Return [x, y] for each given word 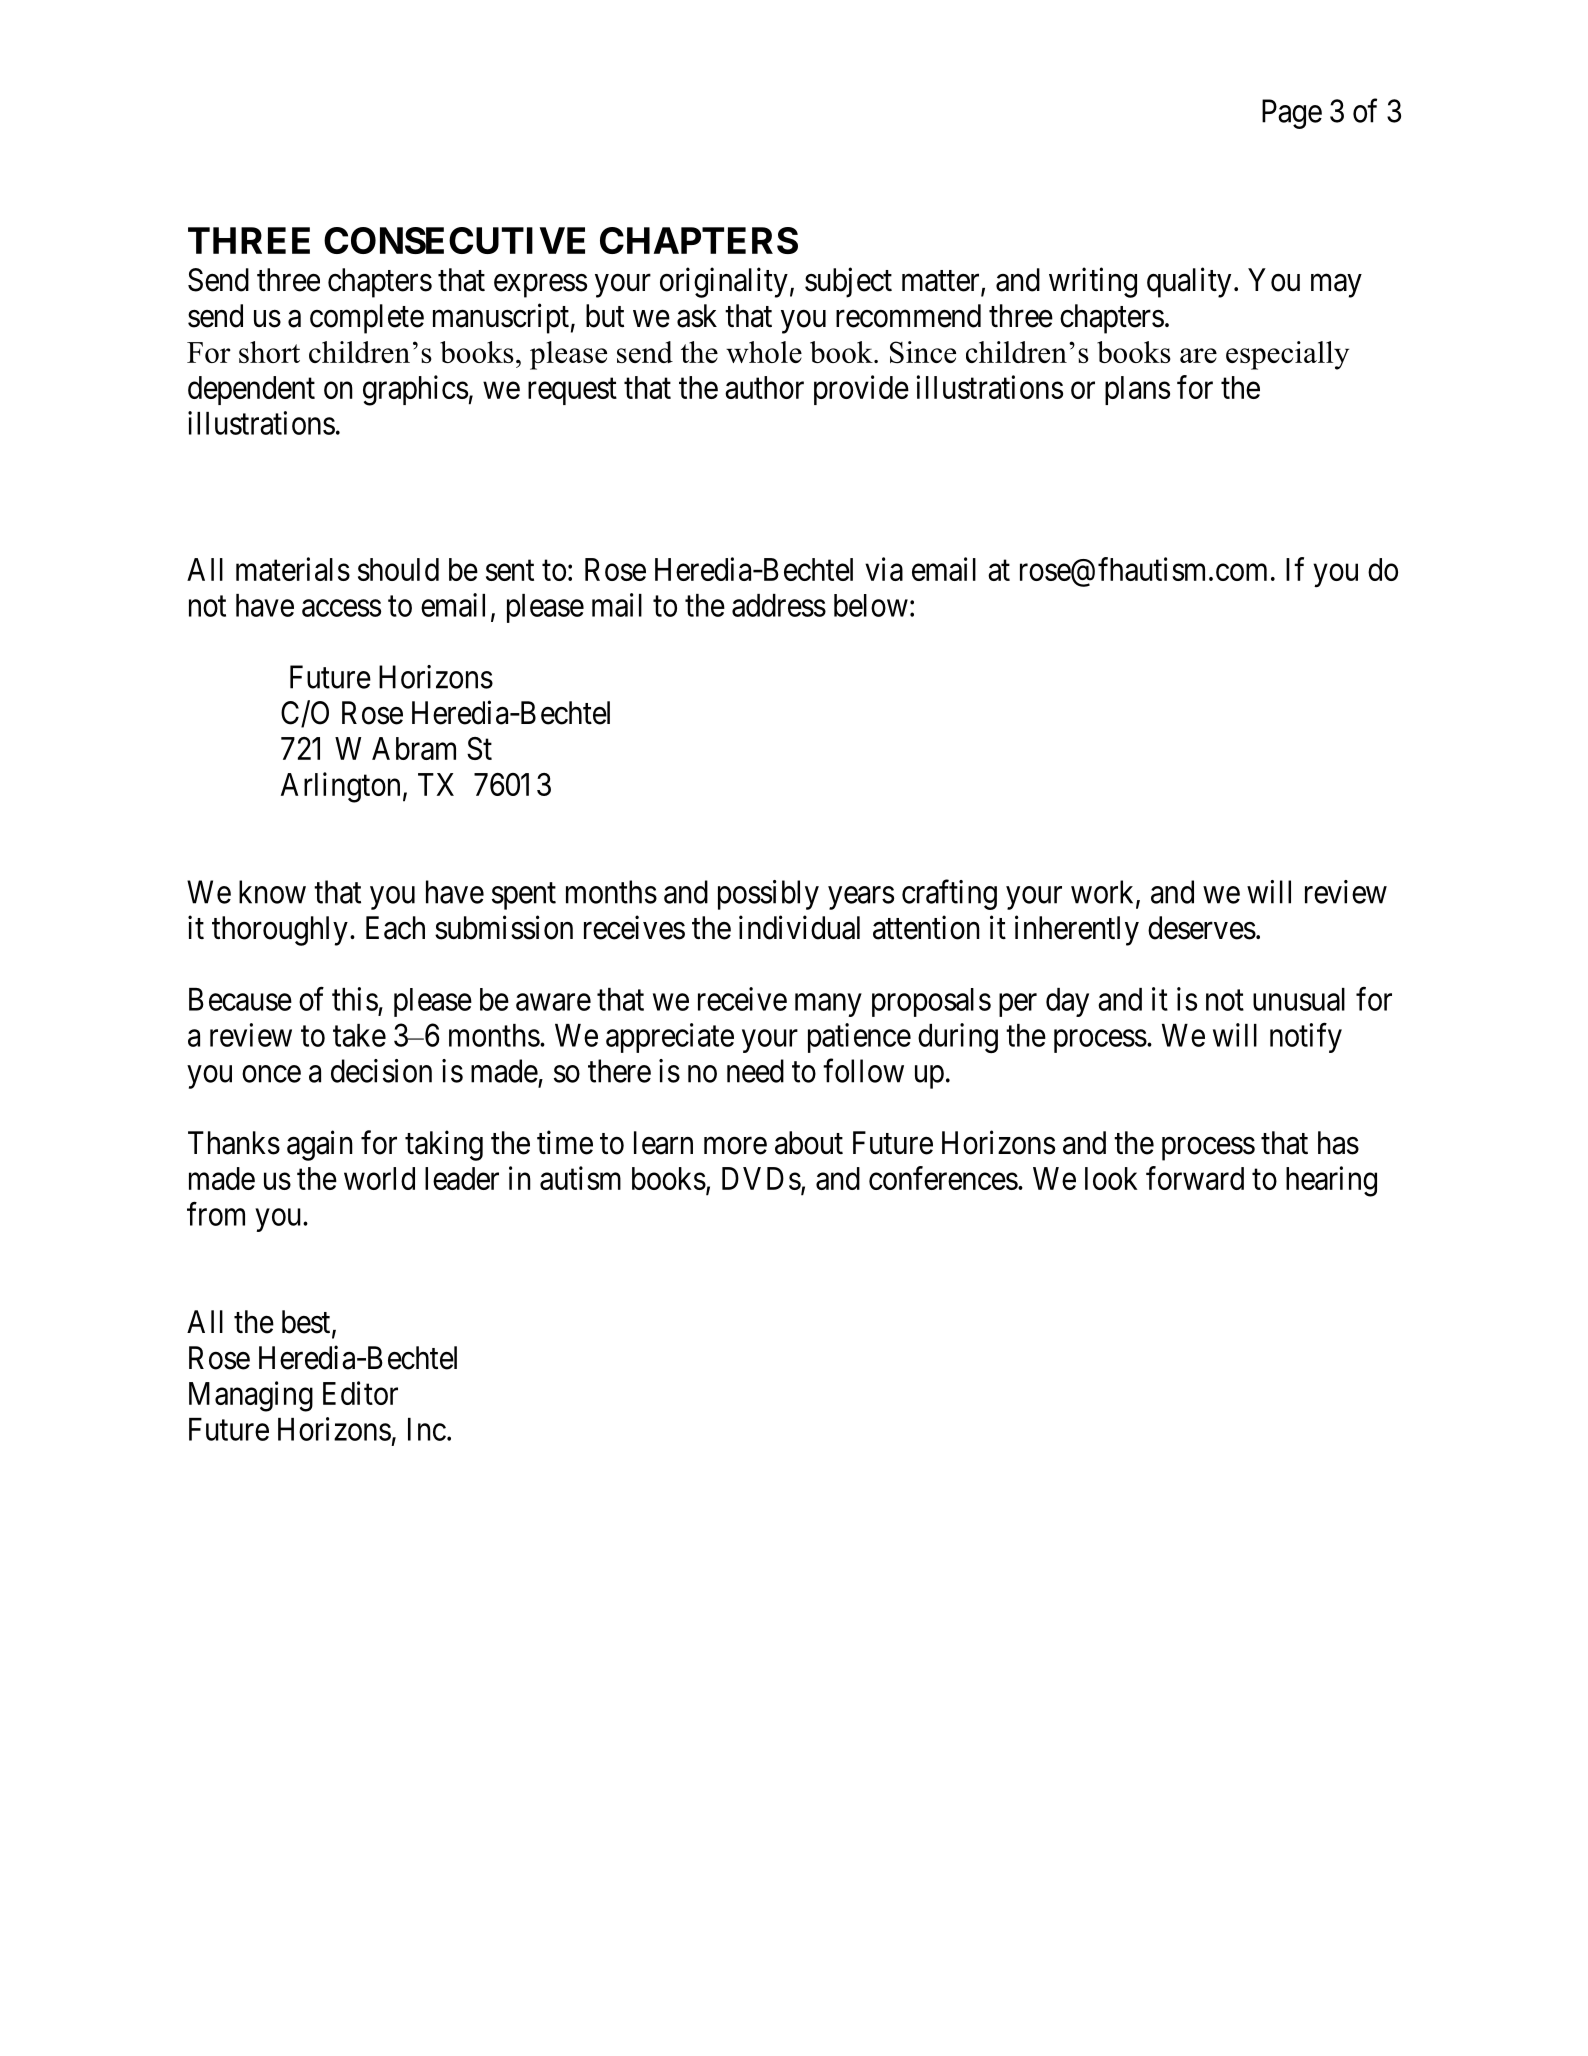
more [735, 1146]
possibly [768, 895]
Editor [360, 1393]
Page [1292, 114]
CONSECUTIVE [454, 240]
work [1104, 893]
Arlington [340, 787]
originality [724, 282]
